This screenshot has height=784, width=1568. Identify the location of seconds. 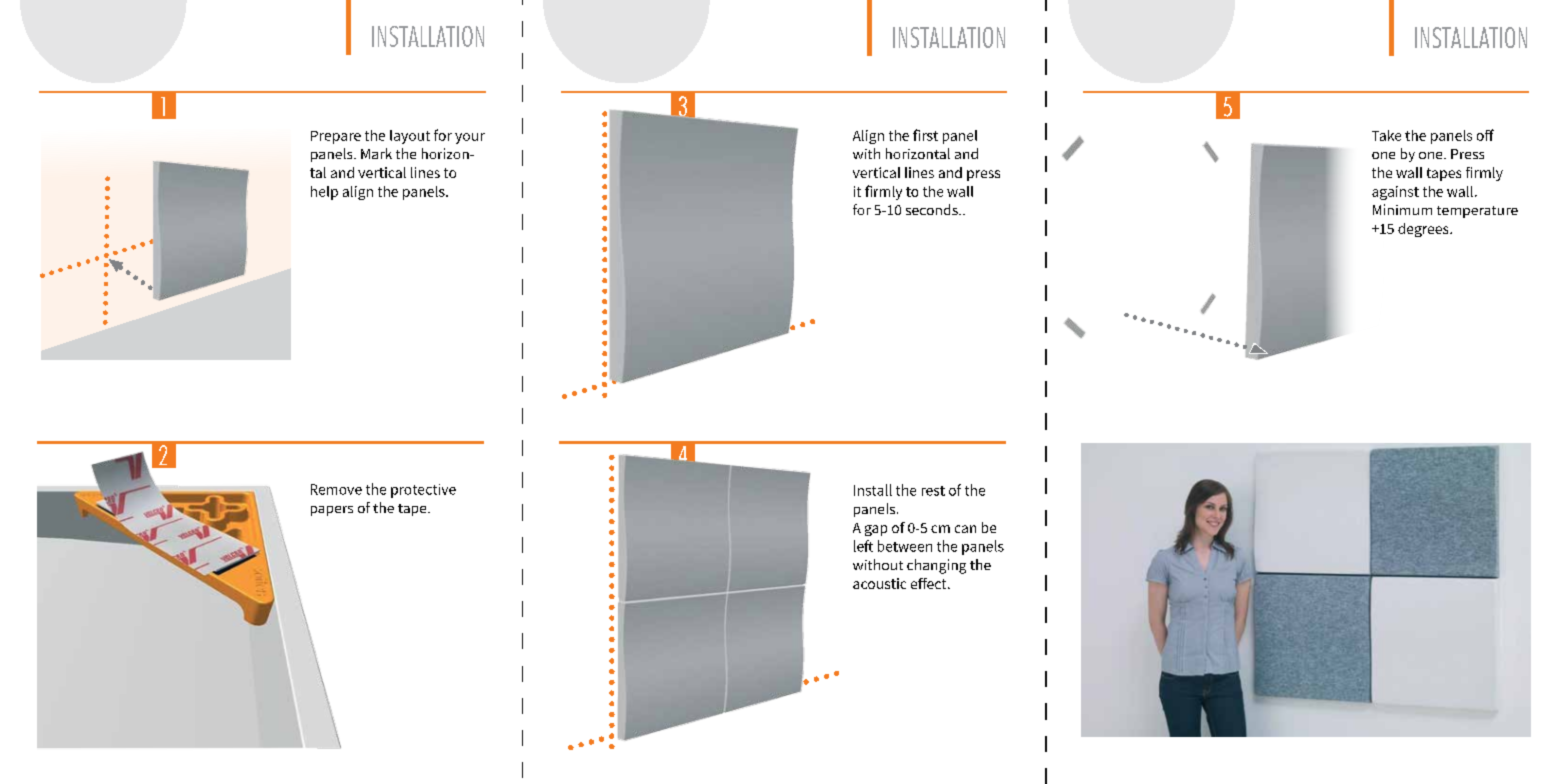
(933, 209).
